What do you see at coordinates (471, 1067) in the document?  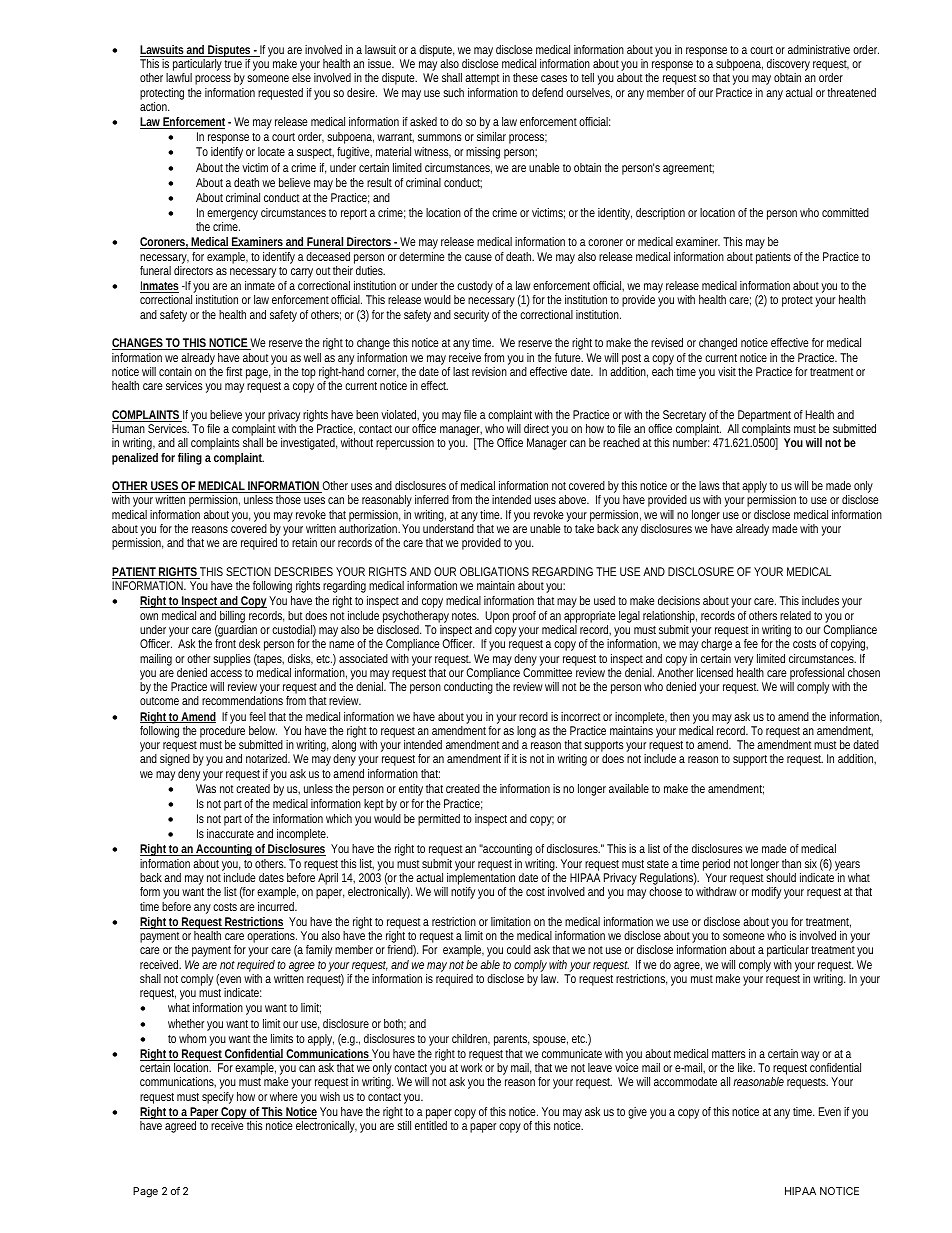 I see `work` at bounding box center [471, 1067].
